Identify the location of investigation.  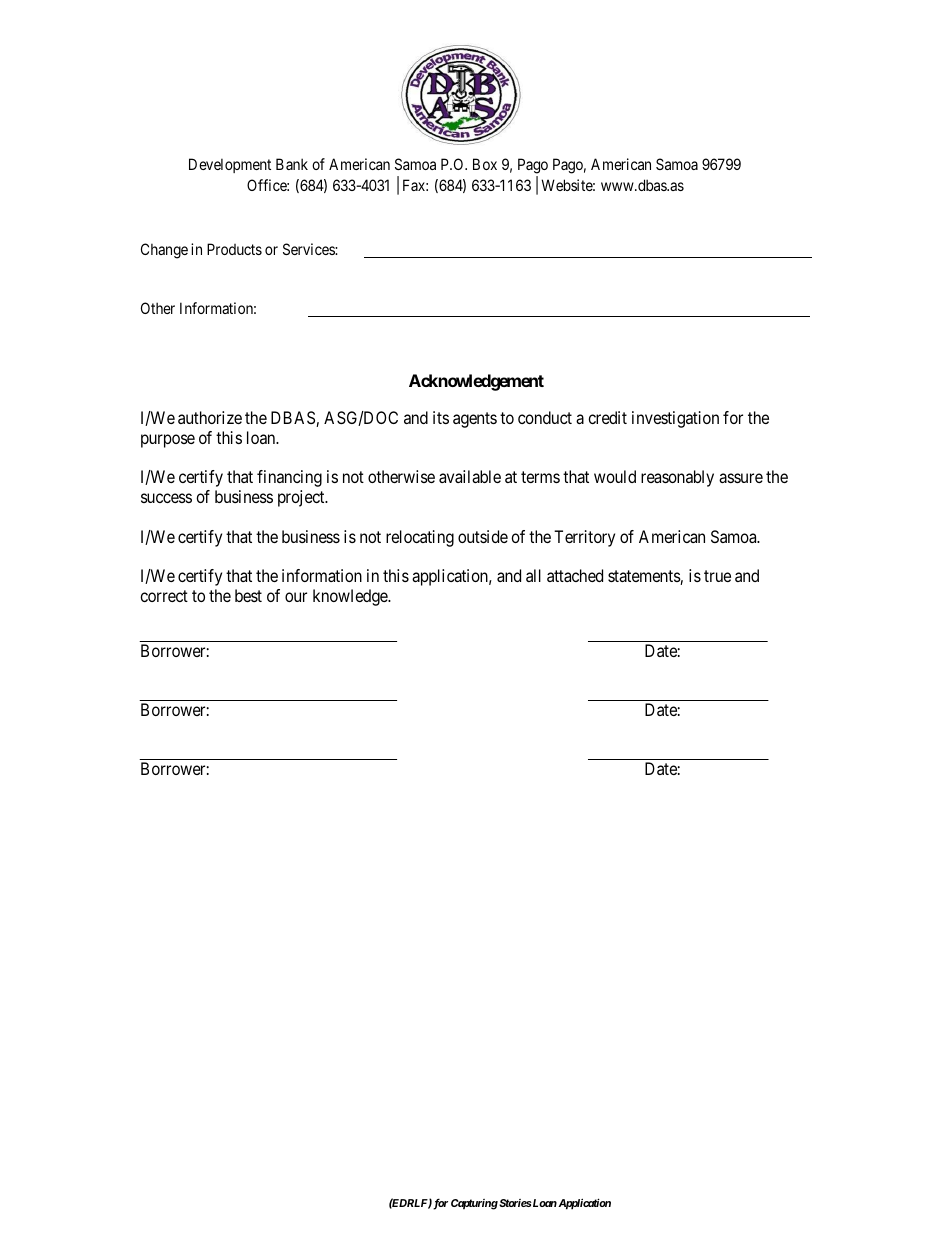
(675, 419).
